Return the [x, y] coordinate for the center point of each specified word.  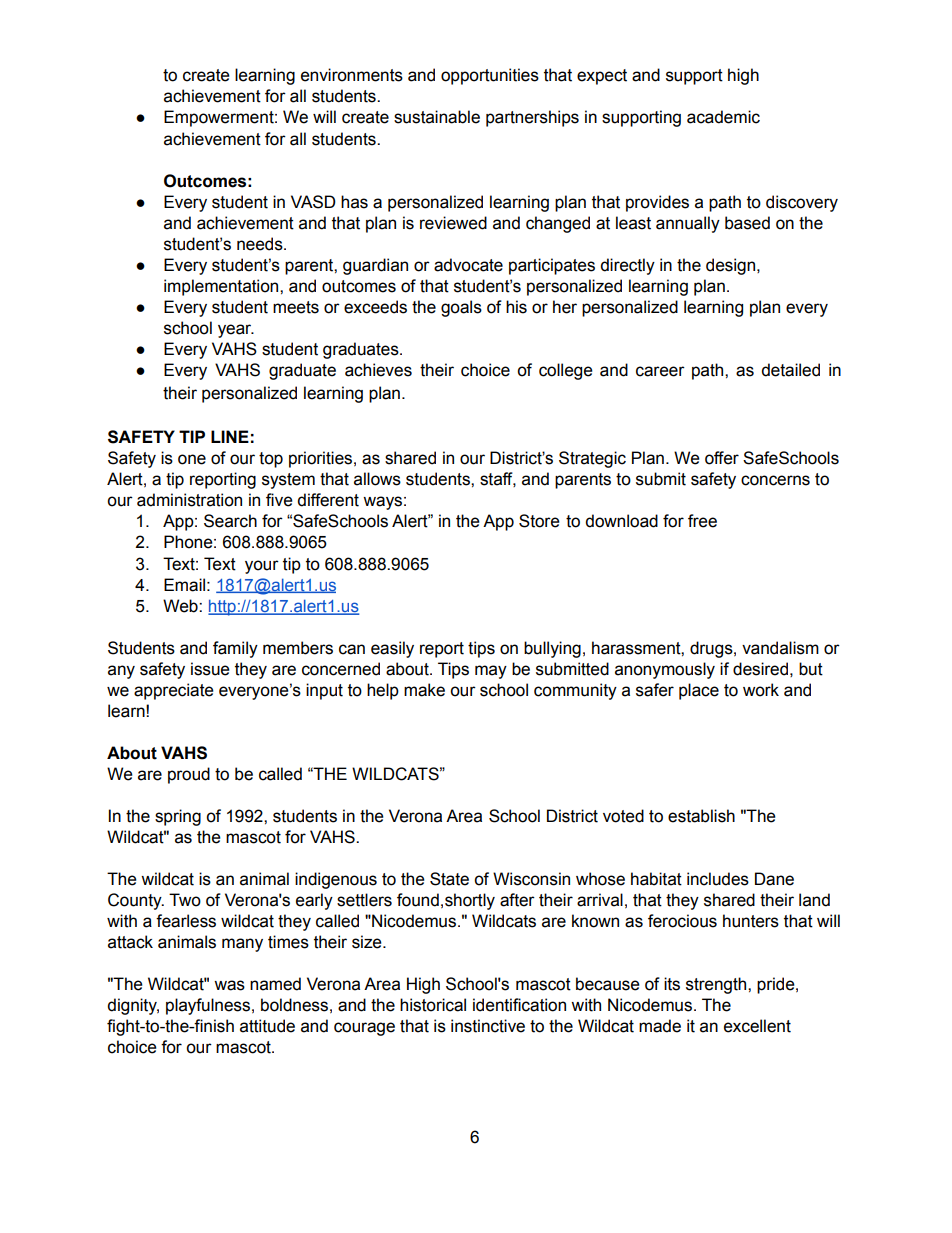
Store [539, 521]
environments [352, 75]
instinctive [488, 1026]
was [229, 985]
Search [230, 521]
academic [723, 117]
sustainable [437, 117]
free [702, 521]
